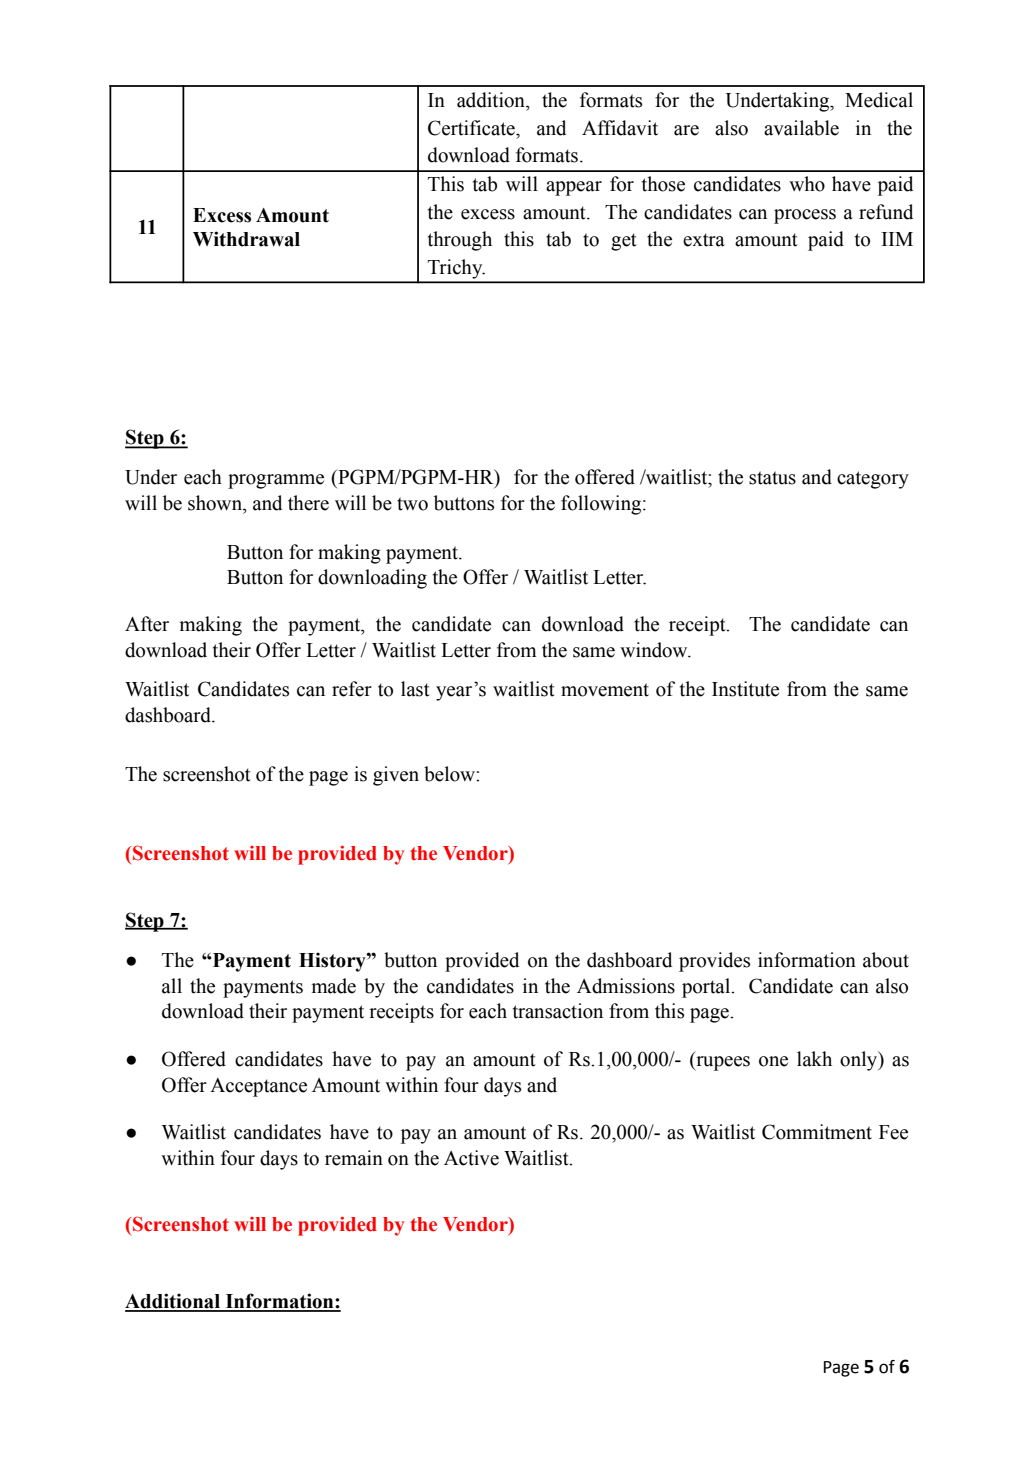  What do you see at coordinates (472, 128) in the image?
I see `Certificate` at bounding box center [472, 128].
